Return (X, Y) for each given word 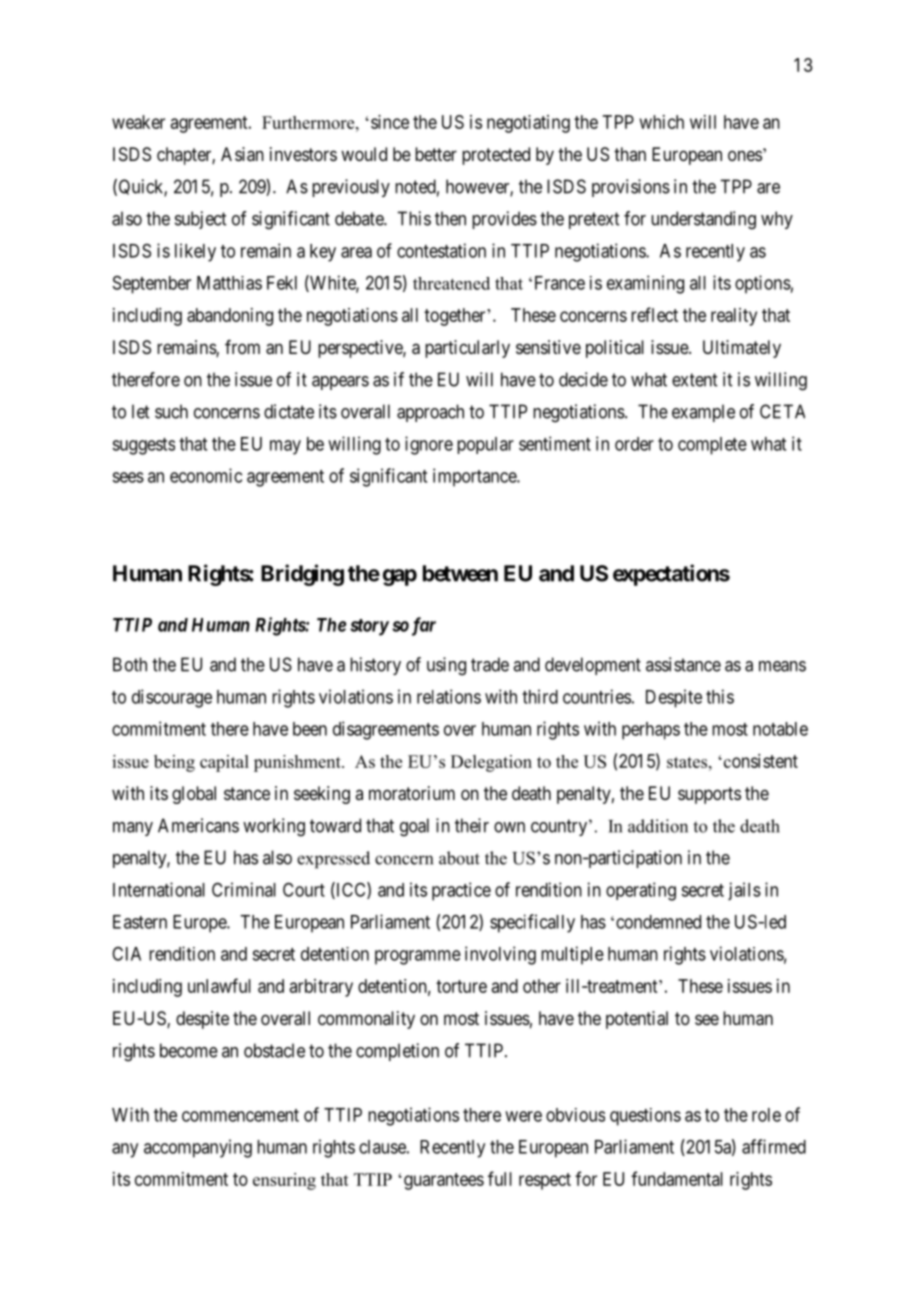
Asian (242, 154)
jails (744, 891)
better (436, 154)
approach (430, 413)
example (703, 413)
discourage (172, 698)
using (446, 666)
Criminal (244, 889)
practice (461, 891)
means (782, 666)
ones (745, 155)
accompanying (198, 1148)
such (171, 411)
